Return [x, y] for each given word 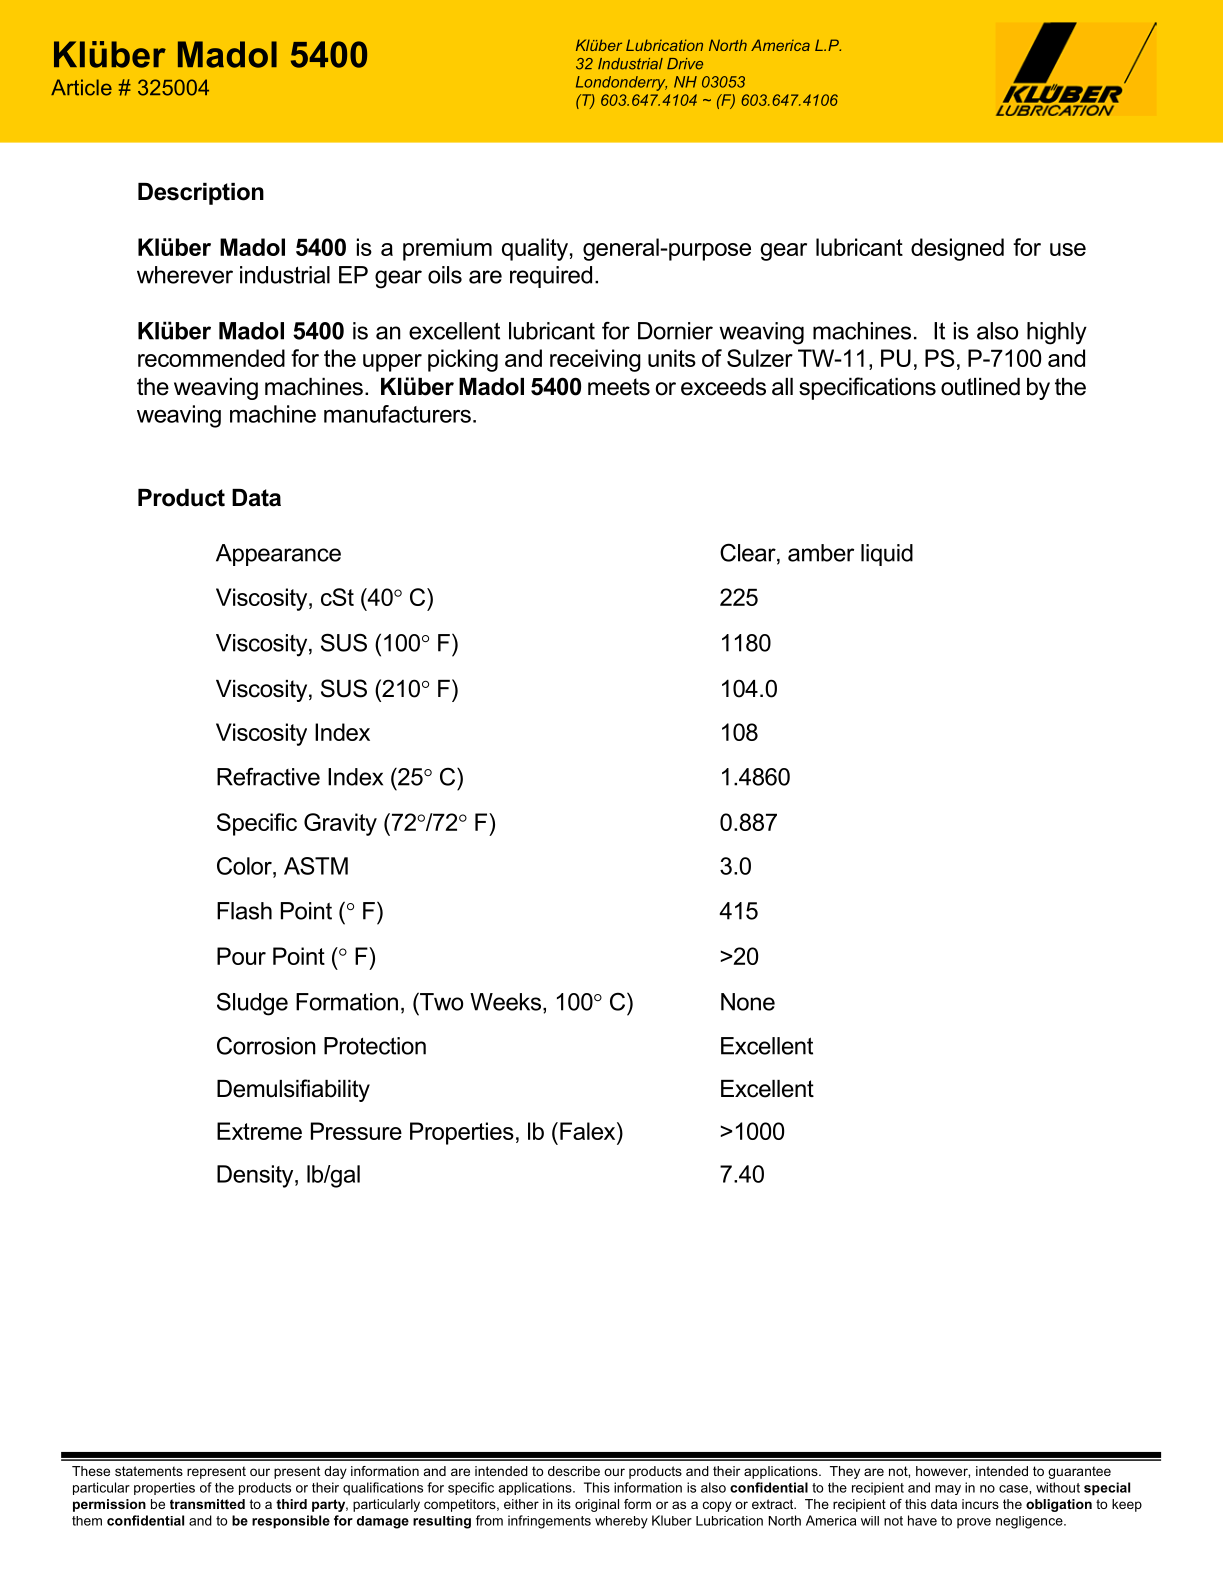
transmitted [207, 1504]
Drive [685, 64]
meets [619, 387]
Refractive [268, 777]
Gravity [340, 824]
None [748, 1002]
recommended [211, 358]
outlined [980, 387]
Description [201, 194]
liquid [887, 555]
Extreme [259, 1131]
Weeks [507, 1002]
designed [957, 249]
